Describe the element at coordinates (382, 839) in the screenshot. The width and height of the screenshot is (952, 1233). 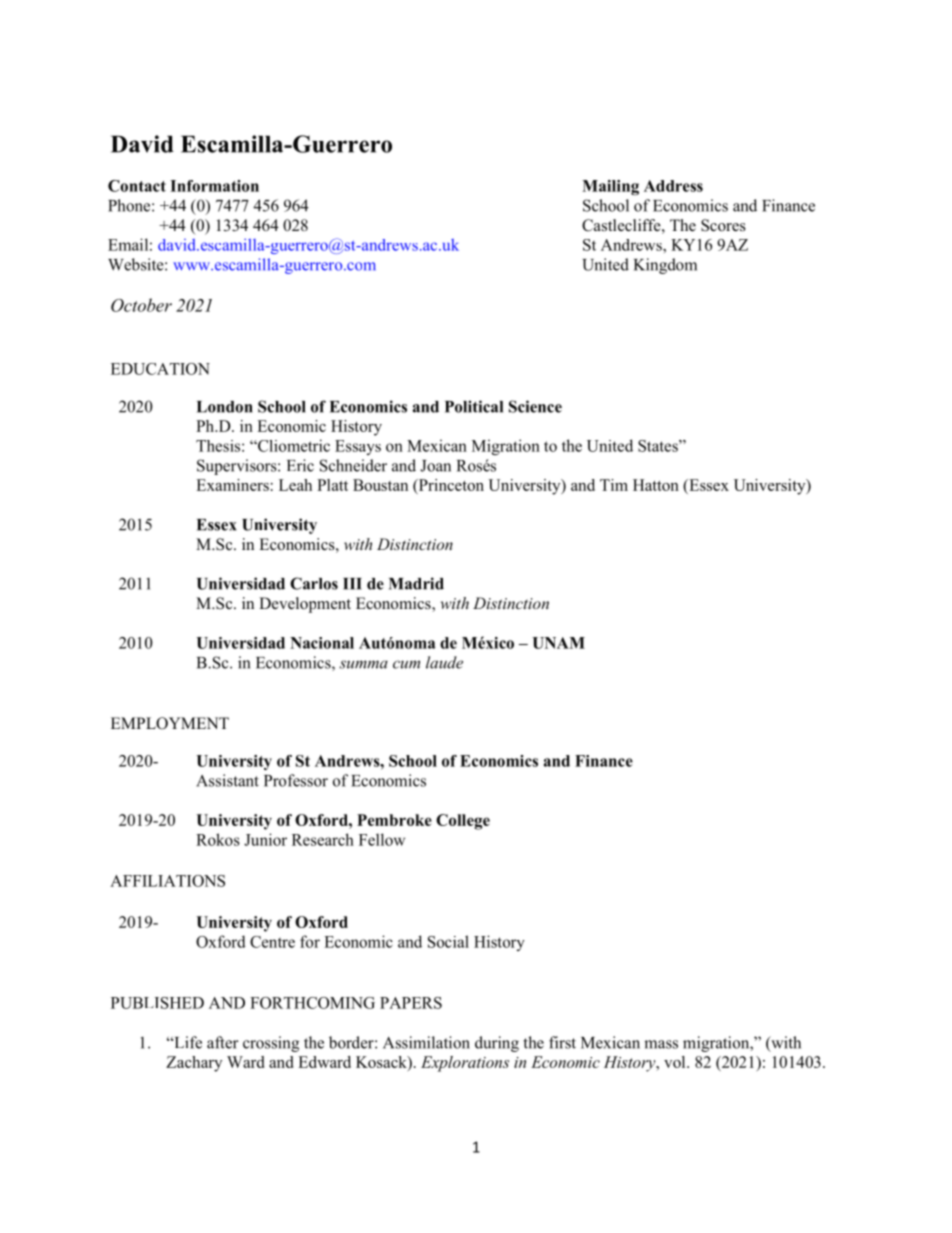
I see `Fellow` at that location.
